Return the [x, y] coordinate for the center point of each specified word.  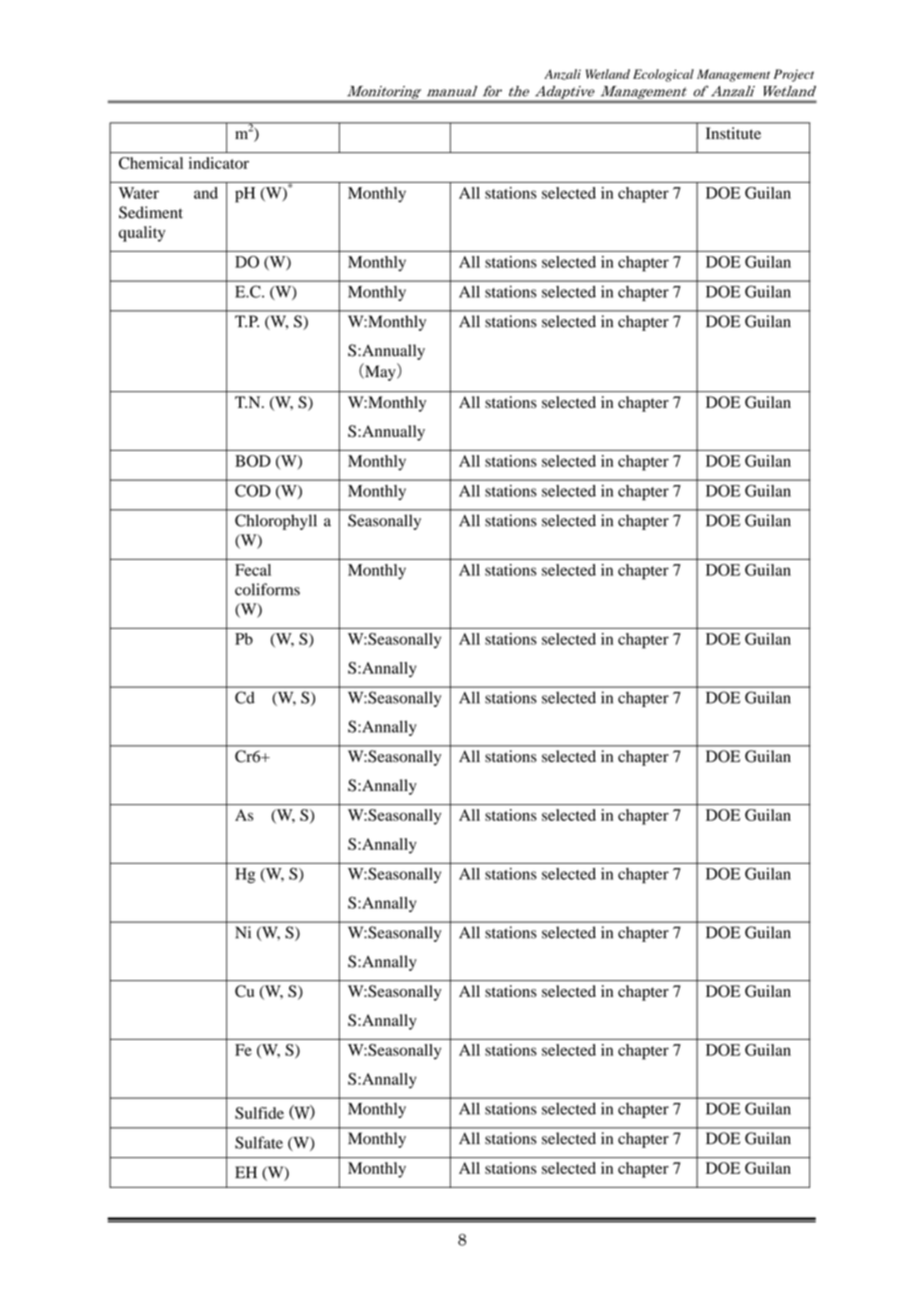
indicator [219, 163]
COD [253, 490]
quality [142, 234]
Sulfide [259, 1113]
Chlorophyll [276, 522]
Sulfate [259, 1142]
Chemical [151, 163]
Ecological [663, 75]
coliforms [267, 589]
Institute [733, 133]
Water [139, 193]
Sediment [151, 212]
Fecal [253, 570]
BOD [253, 461]
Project [794, 75]
